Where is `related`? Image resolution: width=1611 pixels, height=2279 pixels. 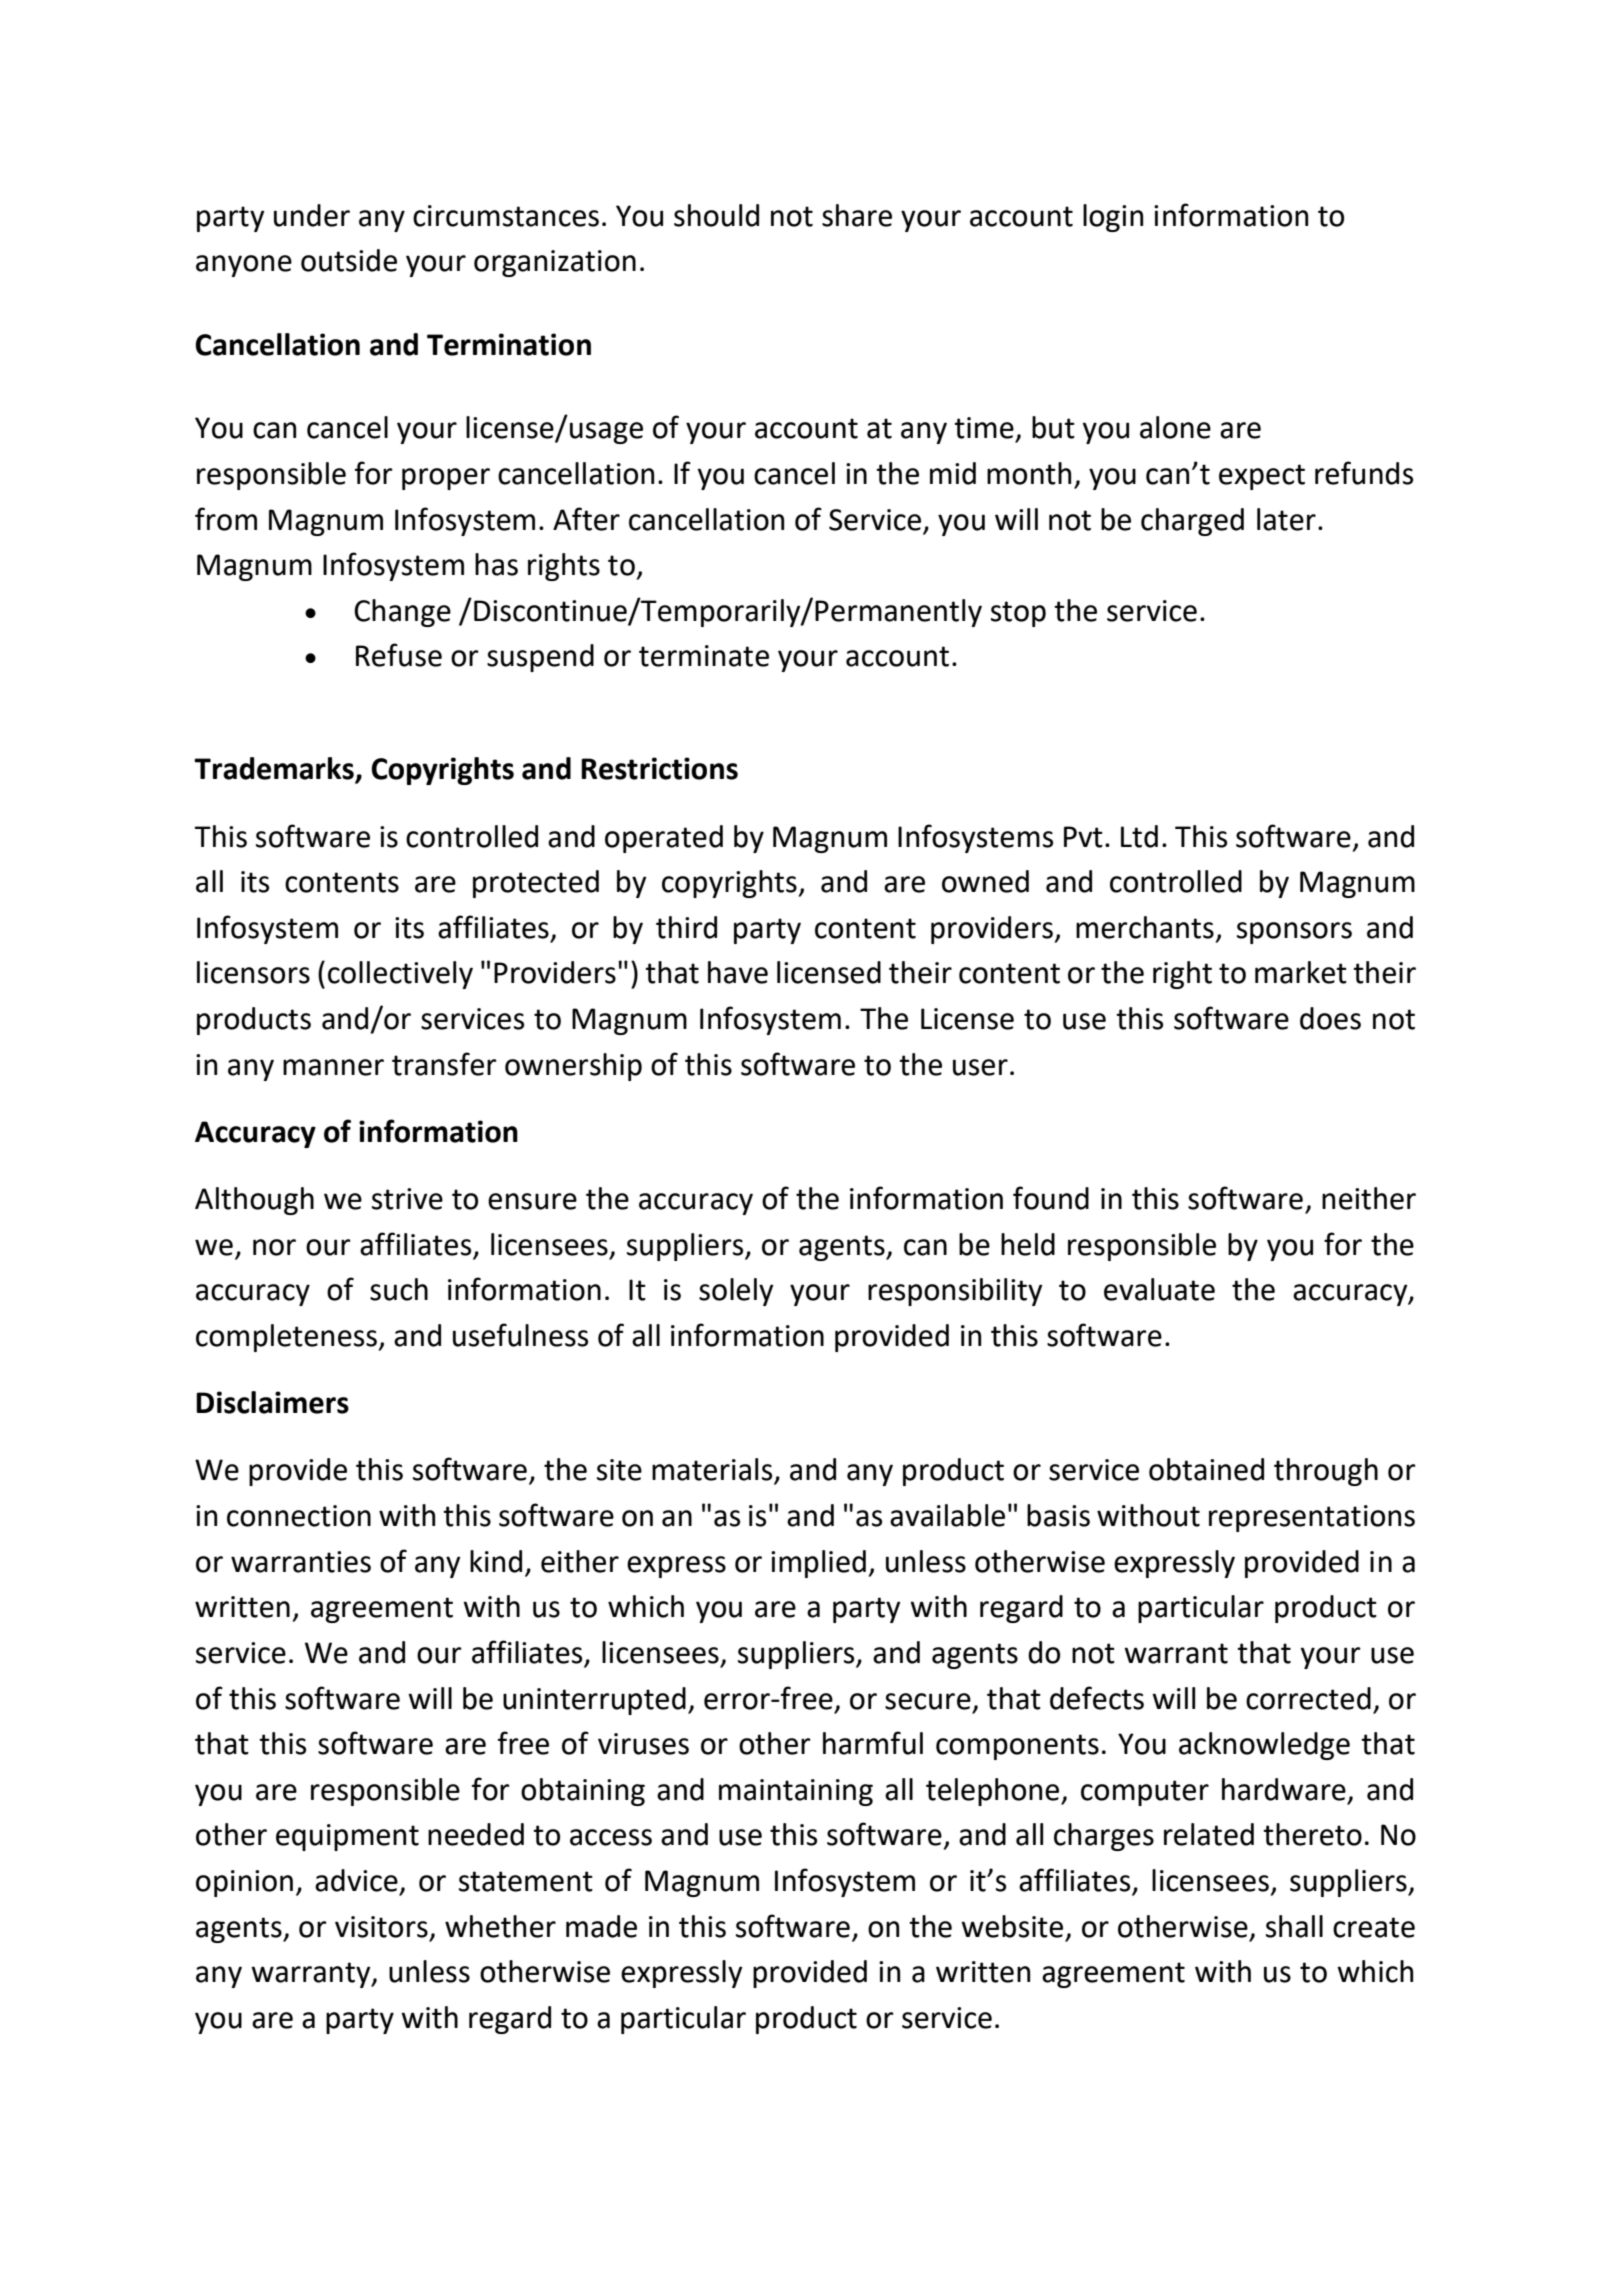 related is located at coordinates (1209, 1834).
